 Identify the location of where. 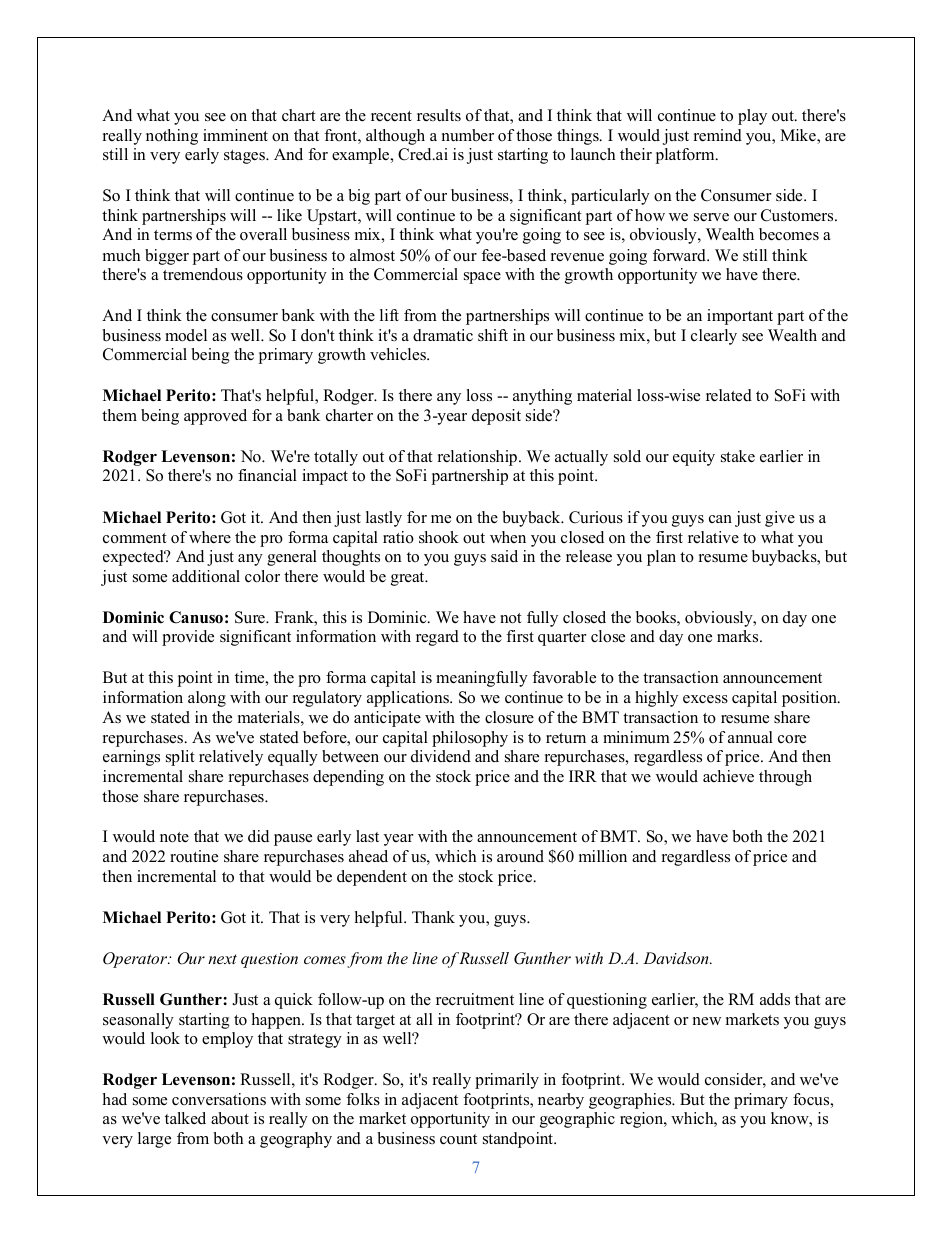
(210, 537).
